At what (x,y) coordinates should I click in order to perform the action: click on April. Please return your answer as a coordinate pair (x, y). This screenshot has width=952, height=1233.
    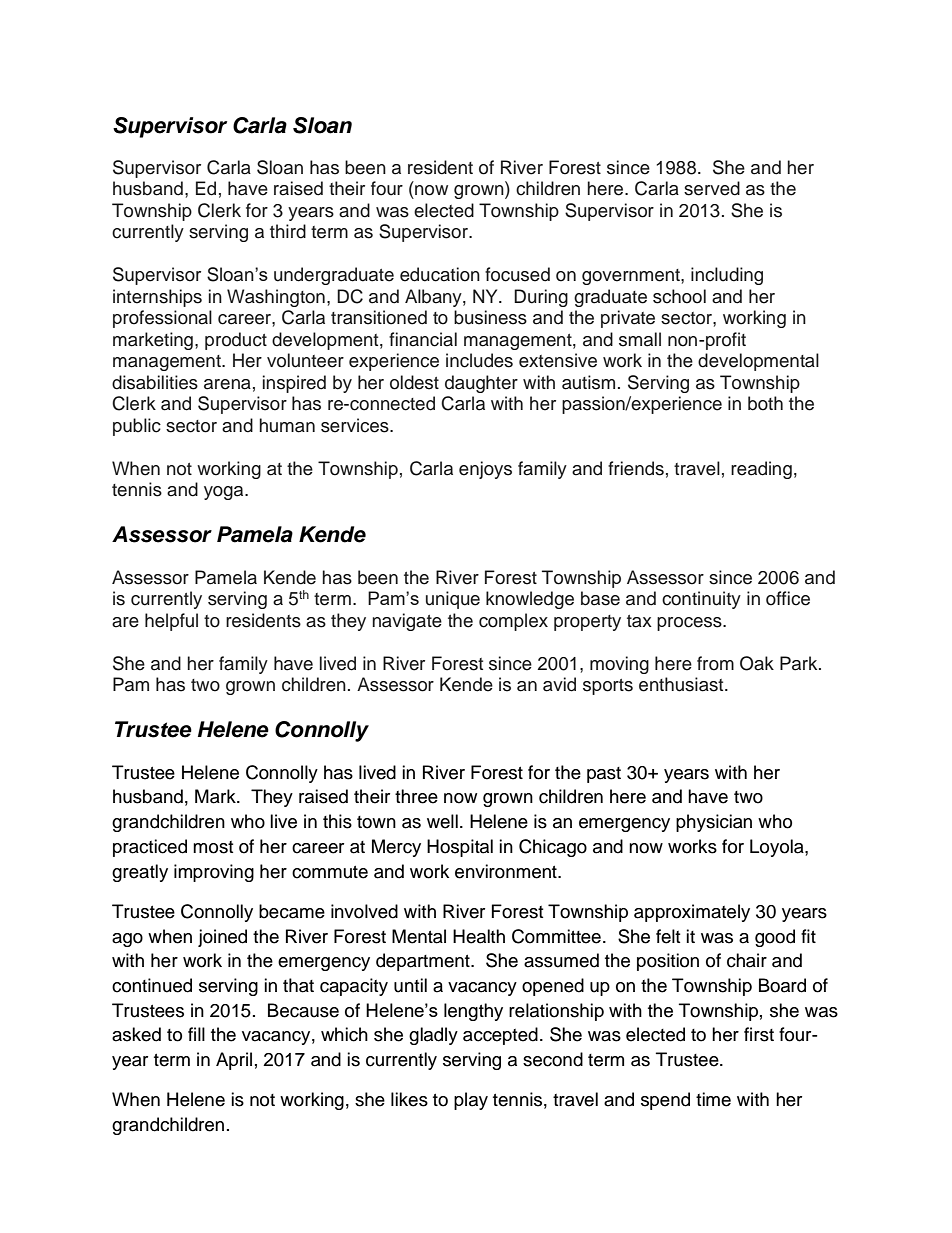
    Looking at the image, I should click on (234, 1061).
